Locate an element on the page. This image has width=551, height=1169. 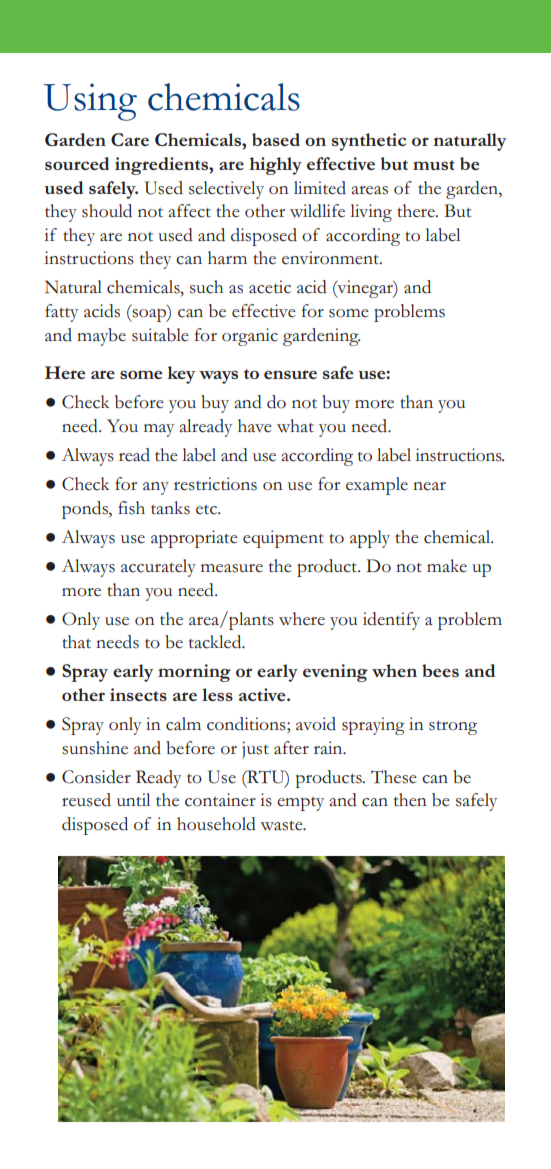
based is located at coordinates (276, 139).
